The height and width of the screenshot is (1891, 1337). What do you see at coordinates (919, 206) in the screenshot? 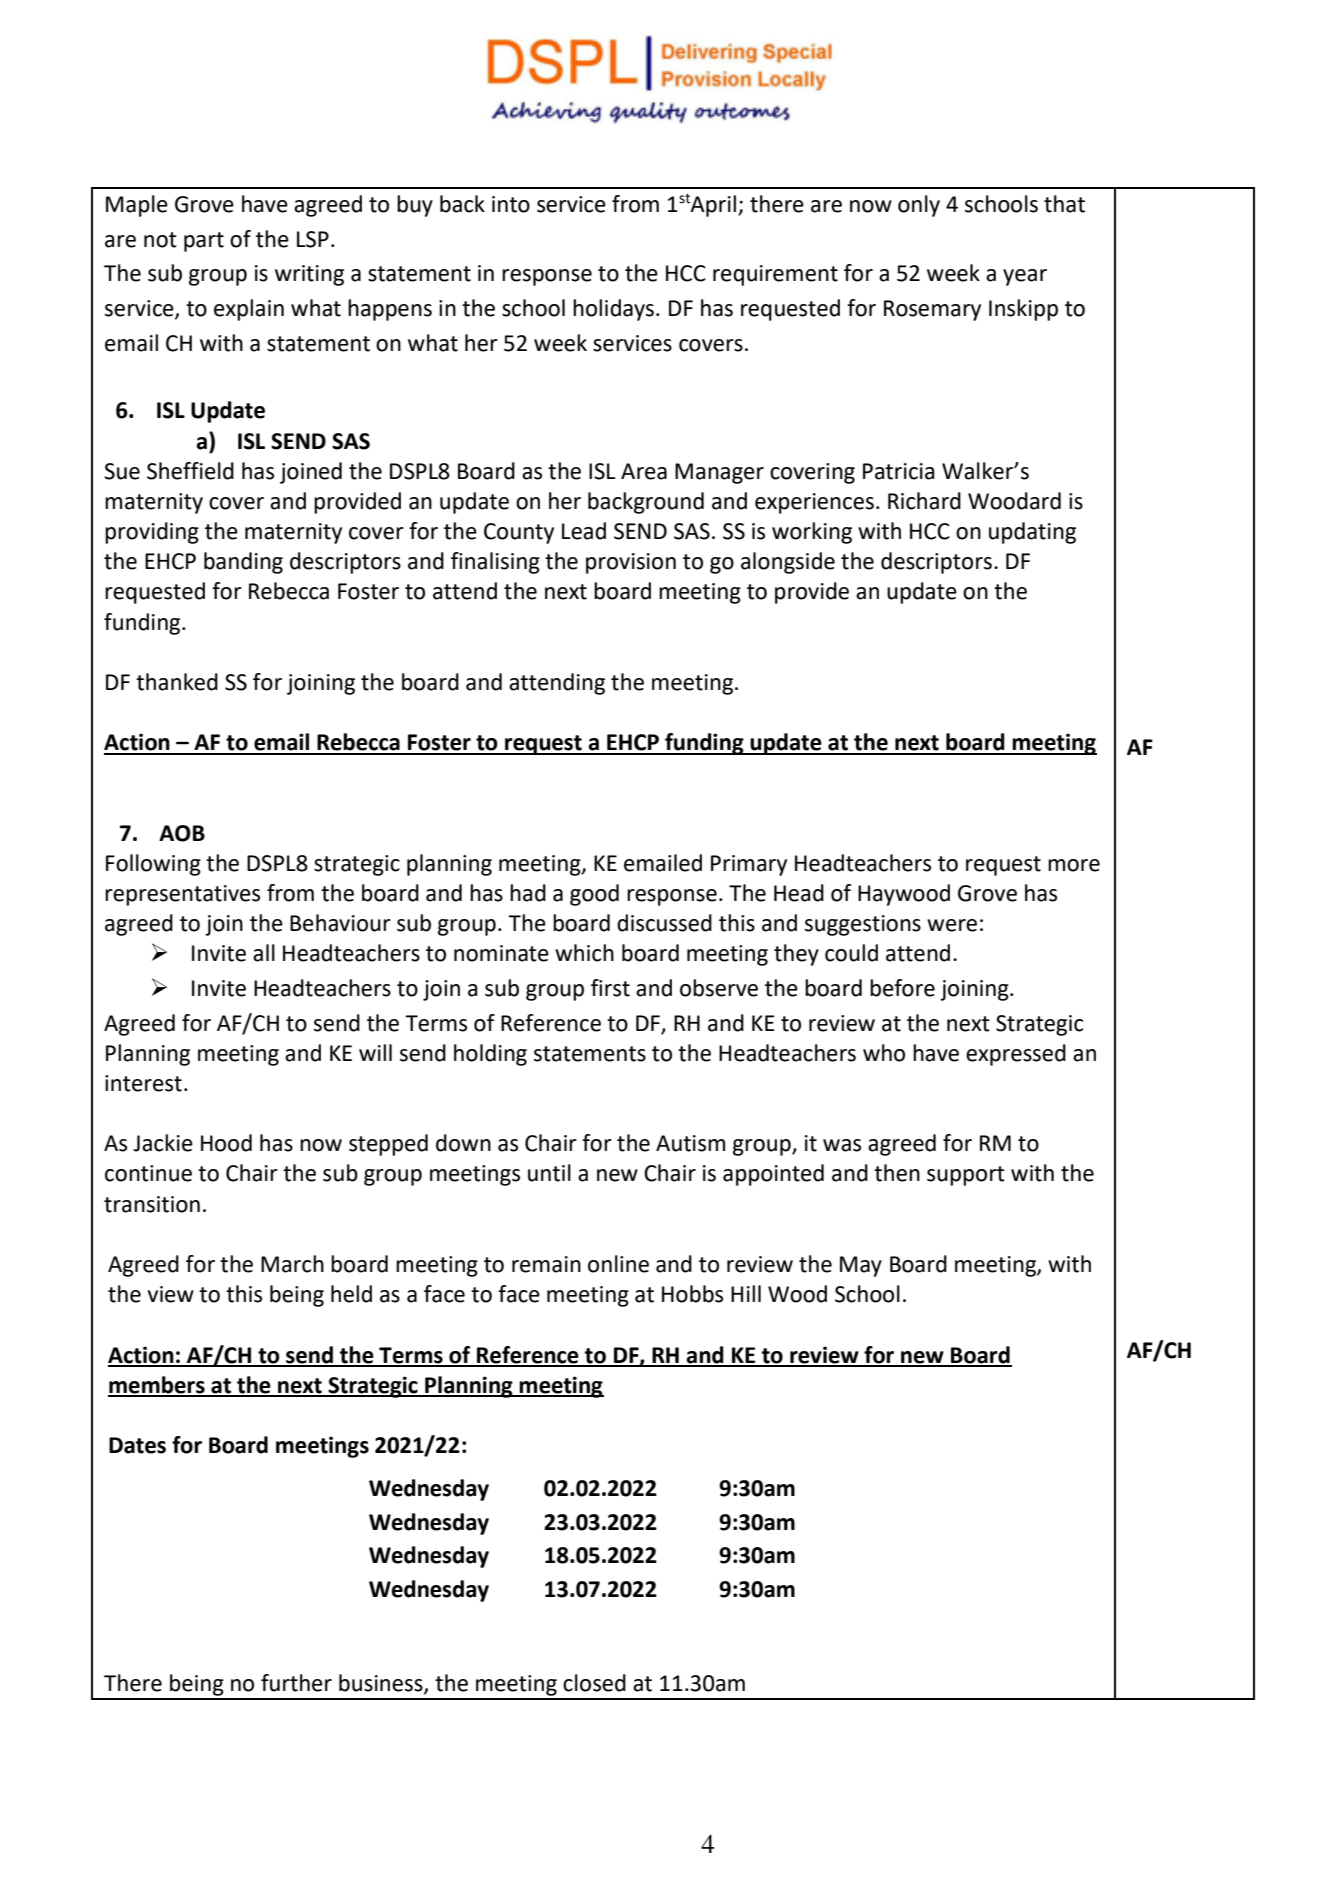
I see `only` at bounding box center [919, 206].
